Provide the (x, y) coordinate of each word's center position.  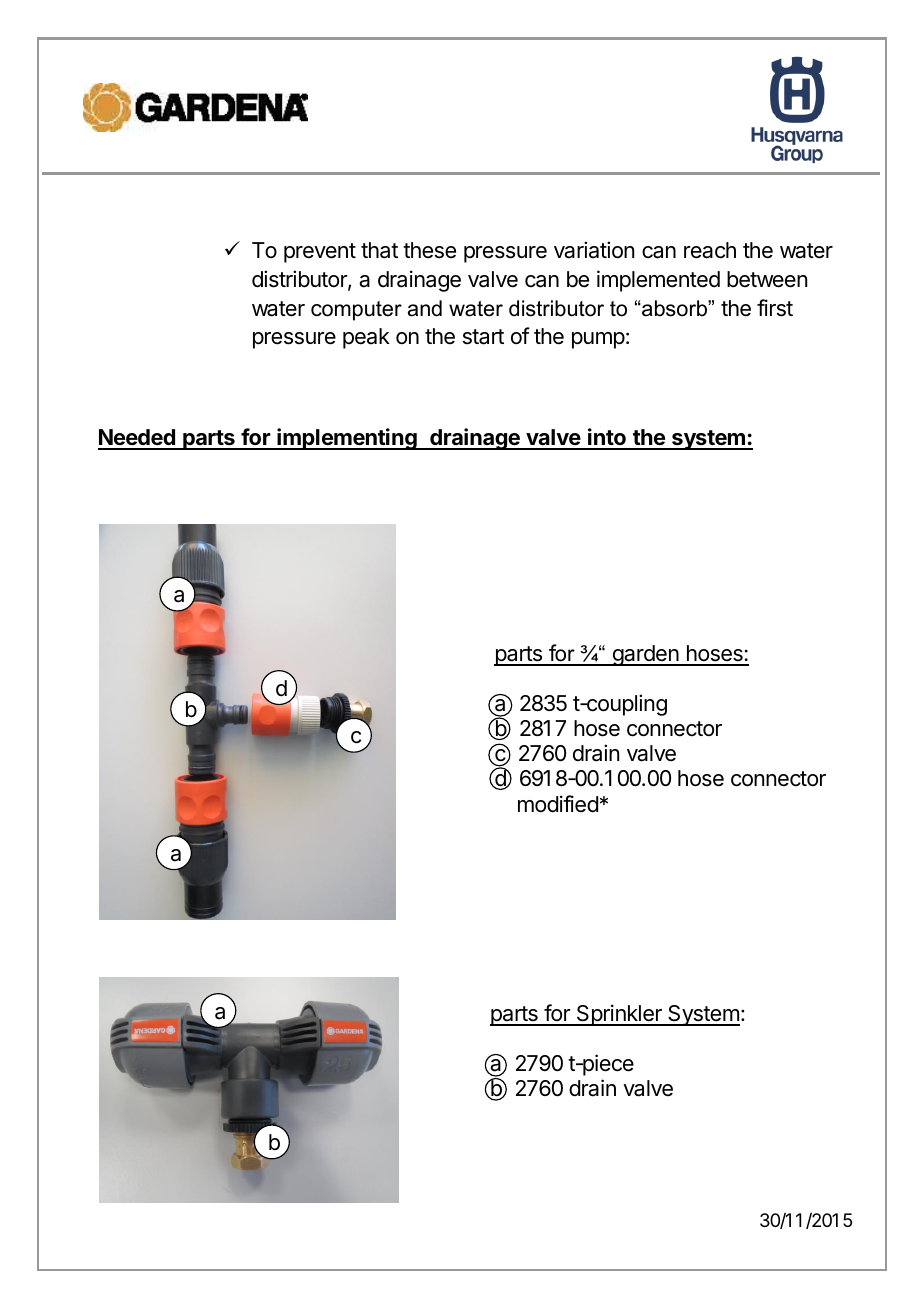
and (425, 308)
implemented (658, 281)
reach (710, 250)
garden (645, 655)
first (775, 308)
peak (366, 338)
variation (594, 250)
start (483, 337)
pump (598, 340)
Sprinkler (619, 1015)
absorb (674, 308)
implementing (347, 439)
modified (558, 804)
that (379, 250)
